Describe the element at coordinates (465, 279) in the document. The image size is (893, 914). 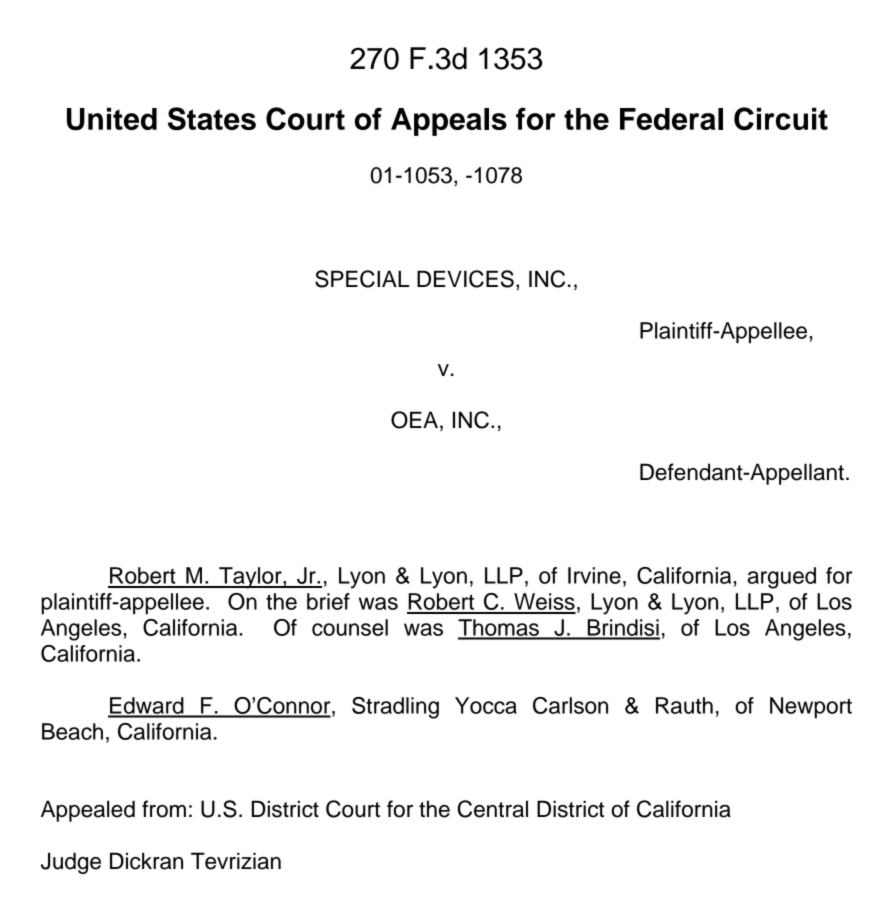
I see `DEVICES` at that location.
